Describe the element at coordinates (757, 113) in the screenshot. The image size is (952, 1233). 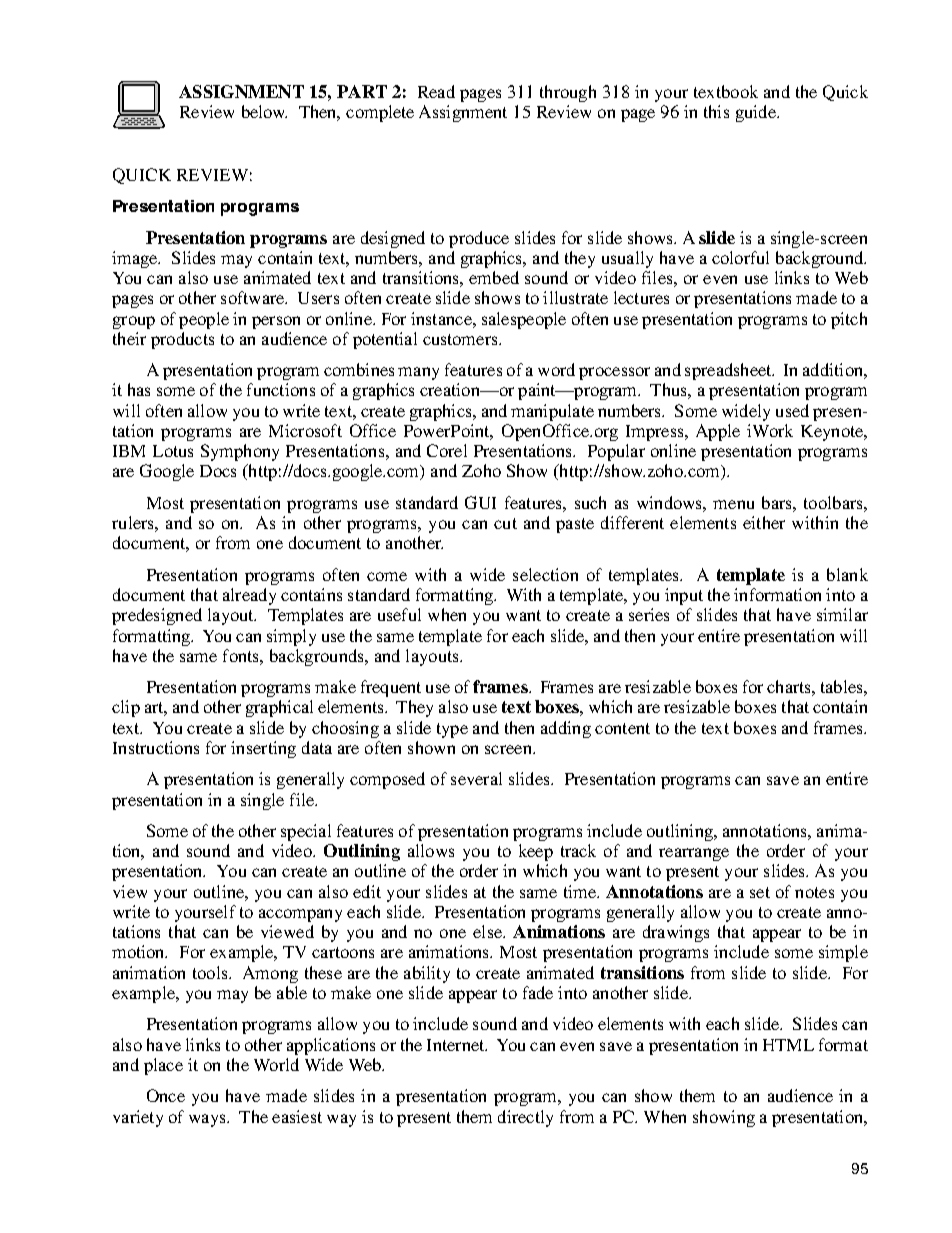
I see `guide` at that location.
